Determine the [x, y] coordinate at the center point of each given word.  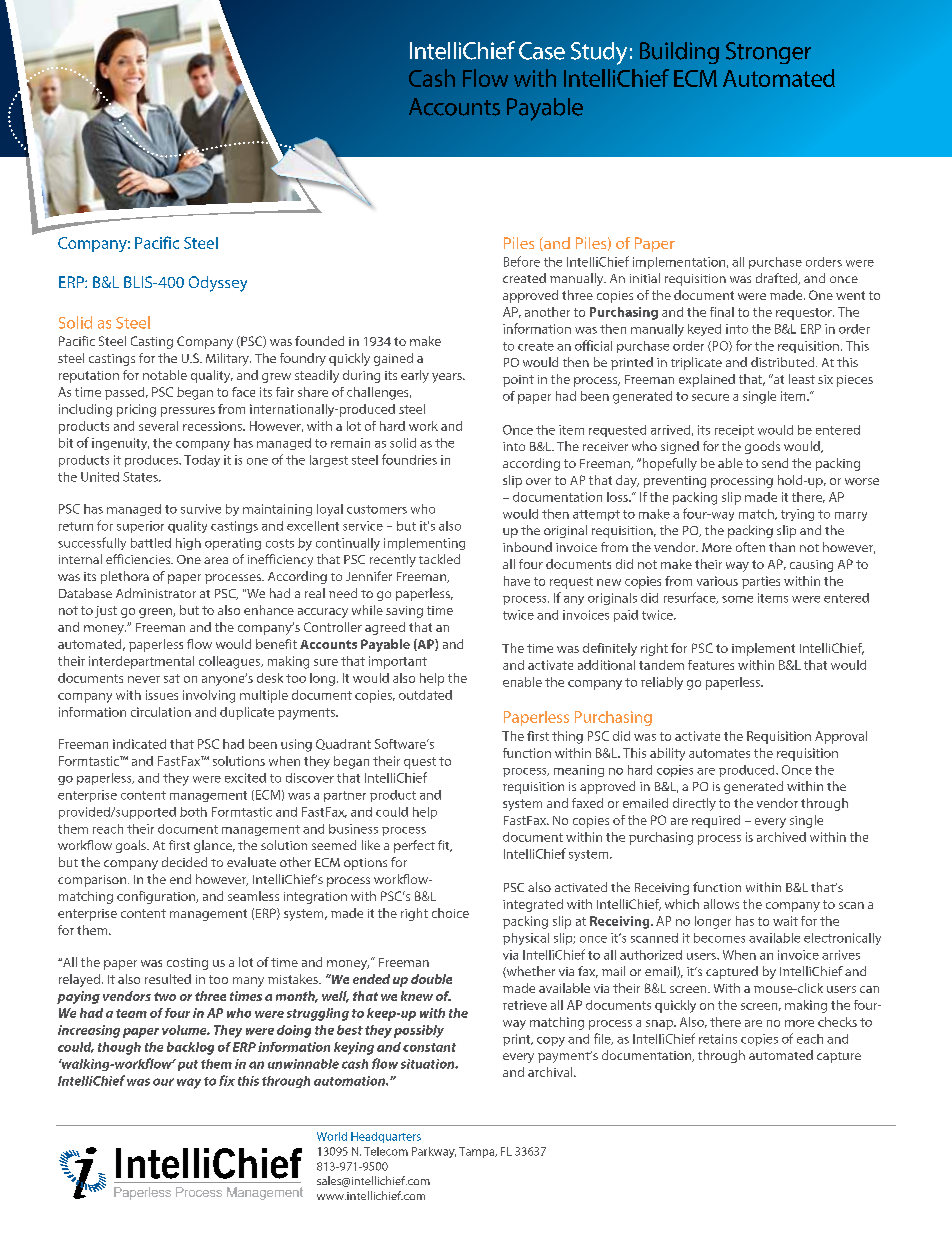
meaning [579, 771]
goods [762, 447]
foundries [409, 459]
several [158, 426]
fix [227, 1080]
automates [719, 753]
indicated [139, 744]
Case [542, 51]
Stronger [768, 53]
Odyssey [218, 284]
